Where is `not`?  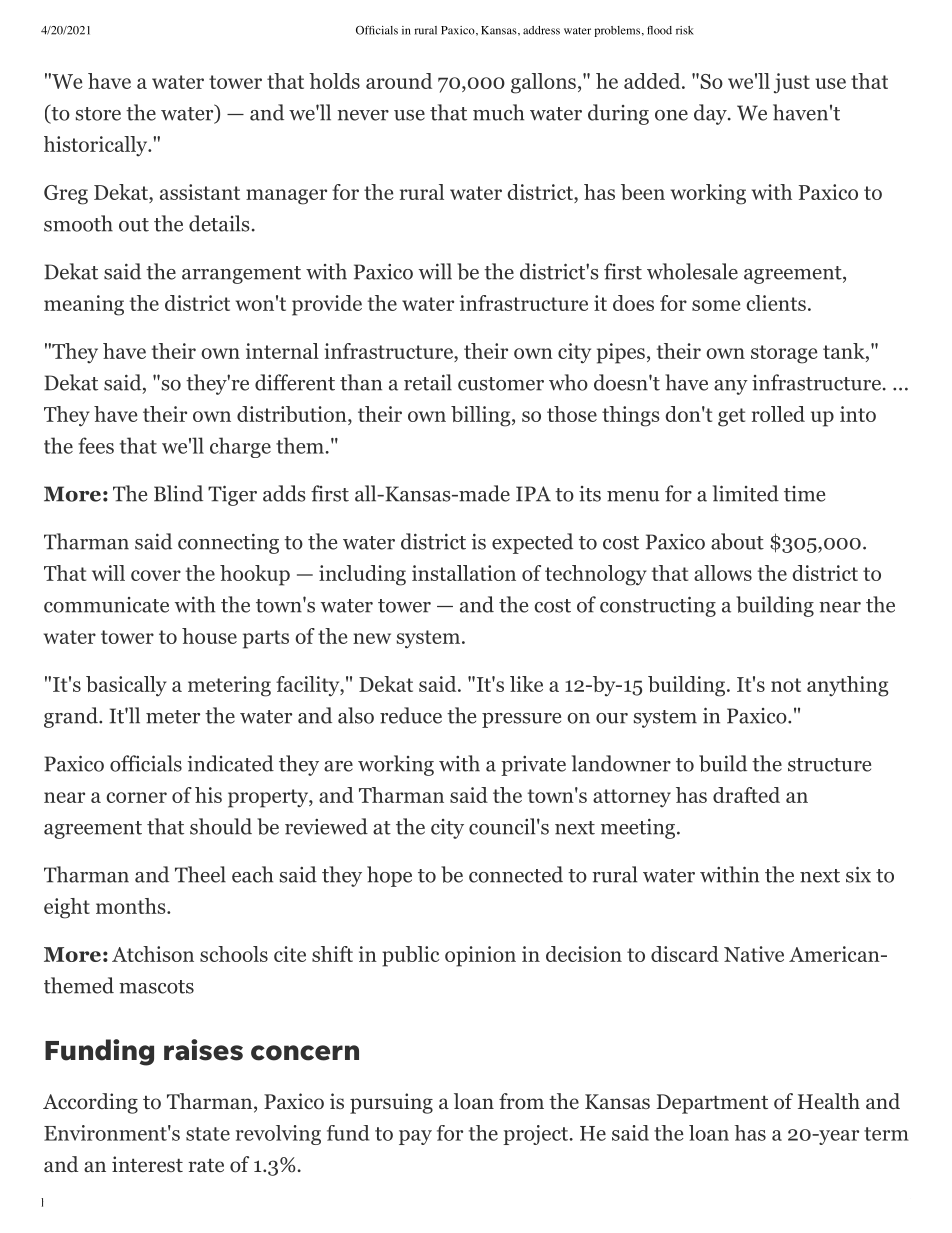
not is located at coordinates (786, 685).
